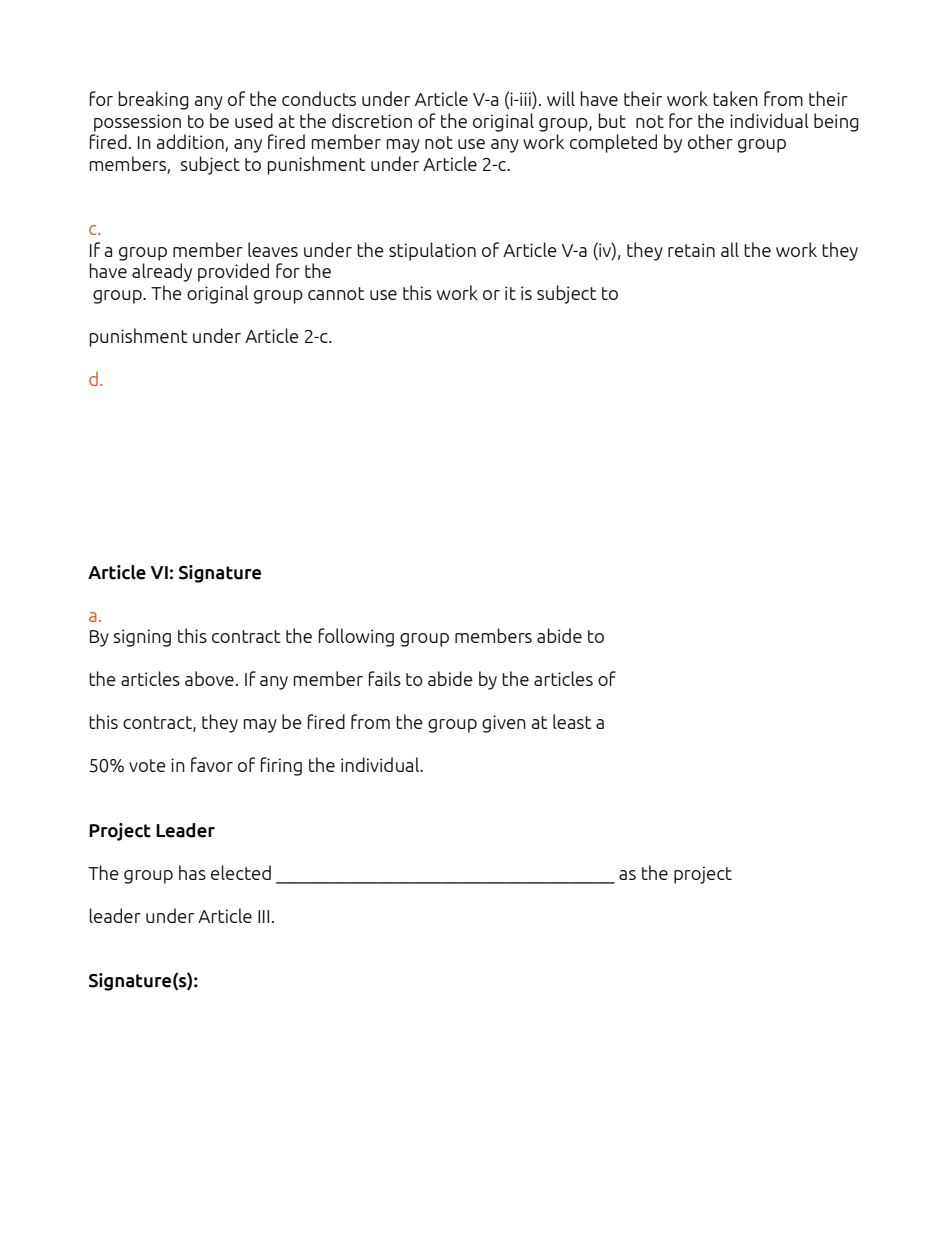 The height and width of the screenshot is (1233, 952). Describe the element at coordinates (142, 638) in the screenshot. I see `signing` at that location.
